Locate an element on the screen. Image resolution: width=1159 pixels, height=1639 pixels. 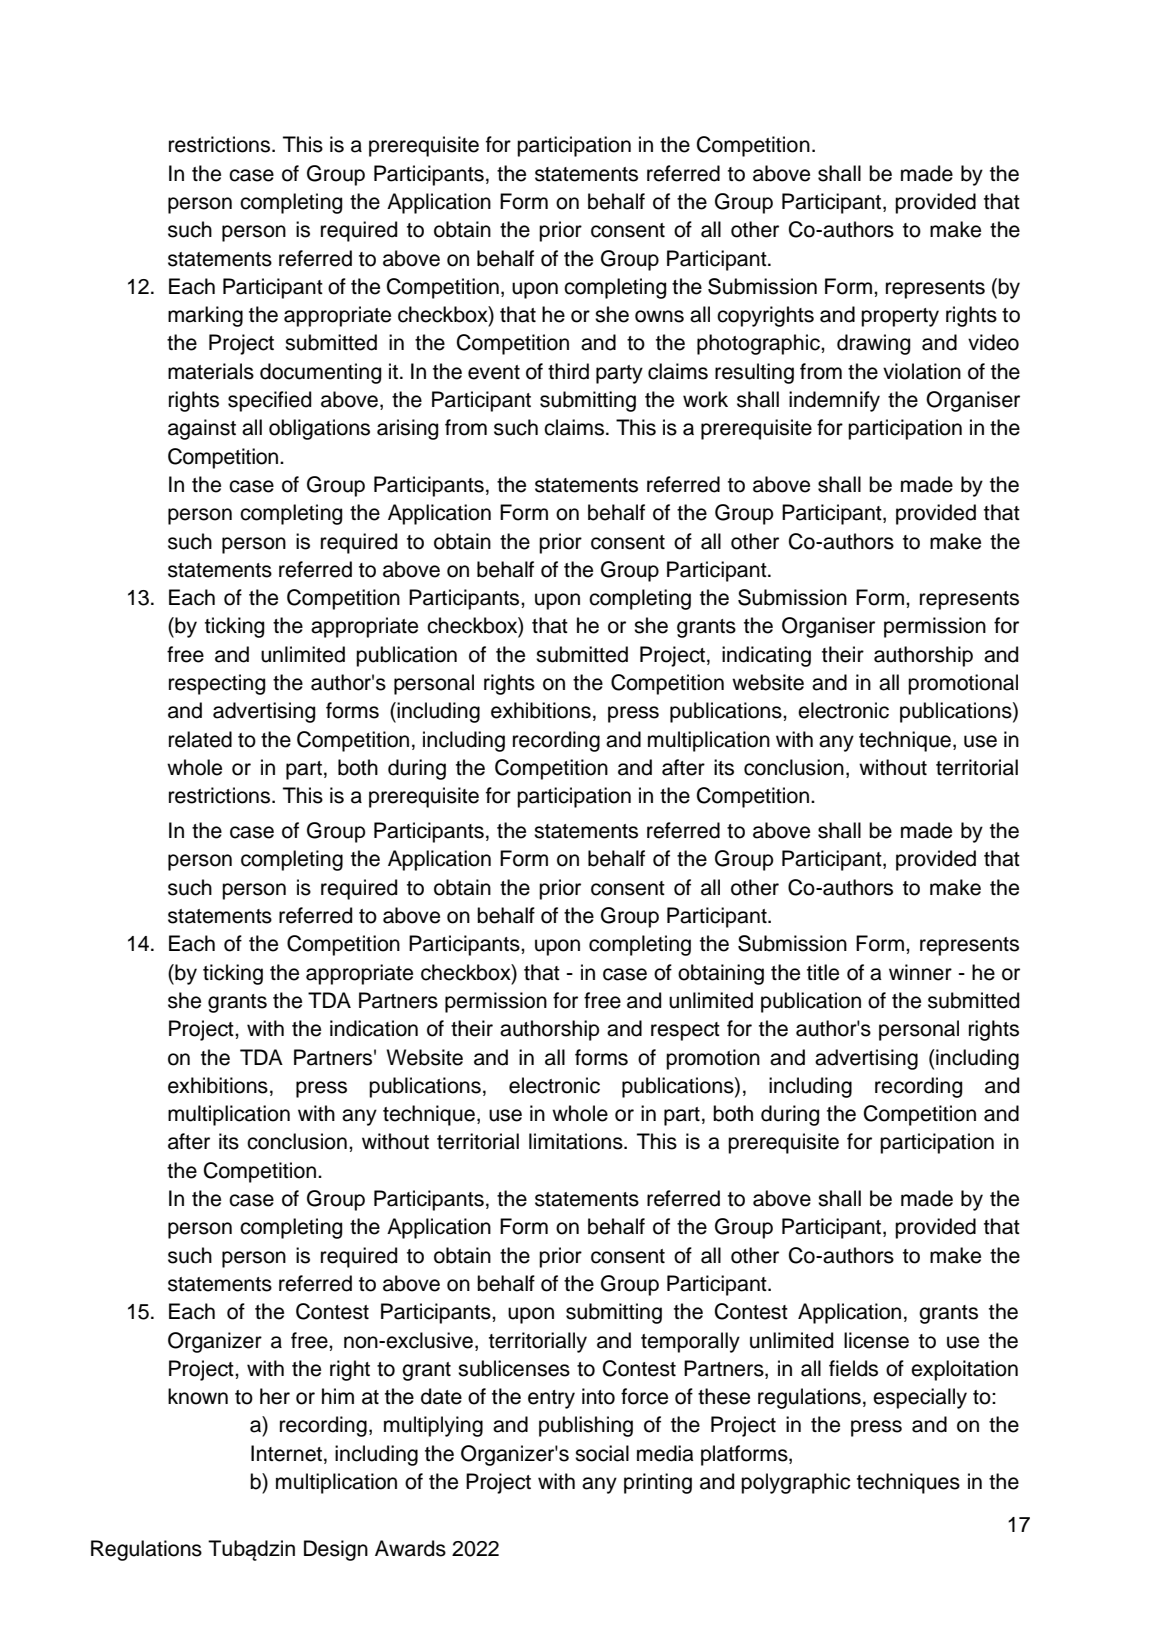
printing is located at coordinates (658, 1483).
